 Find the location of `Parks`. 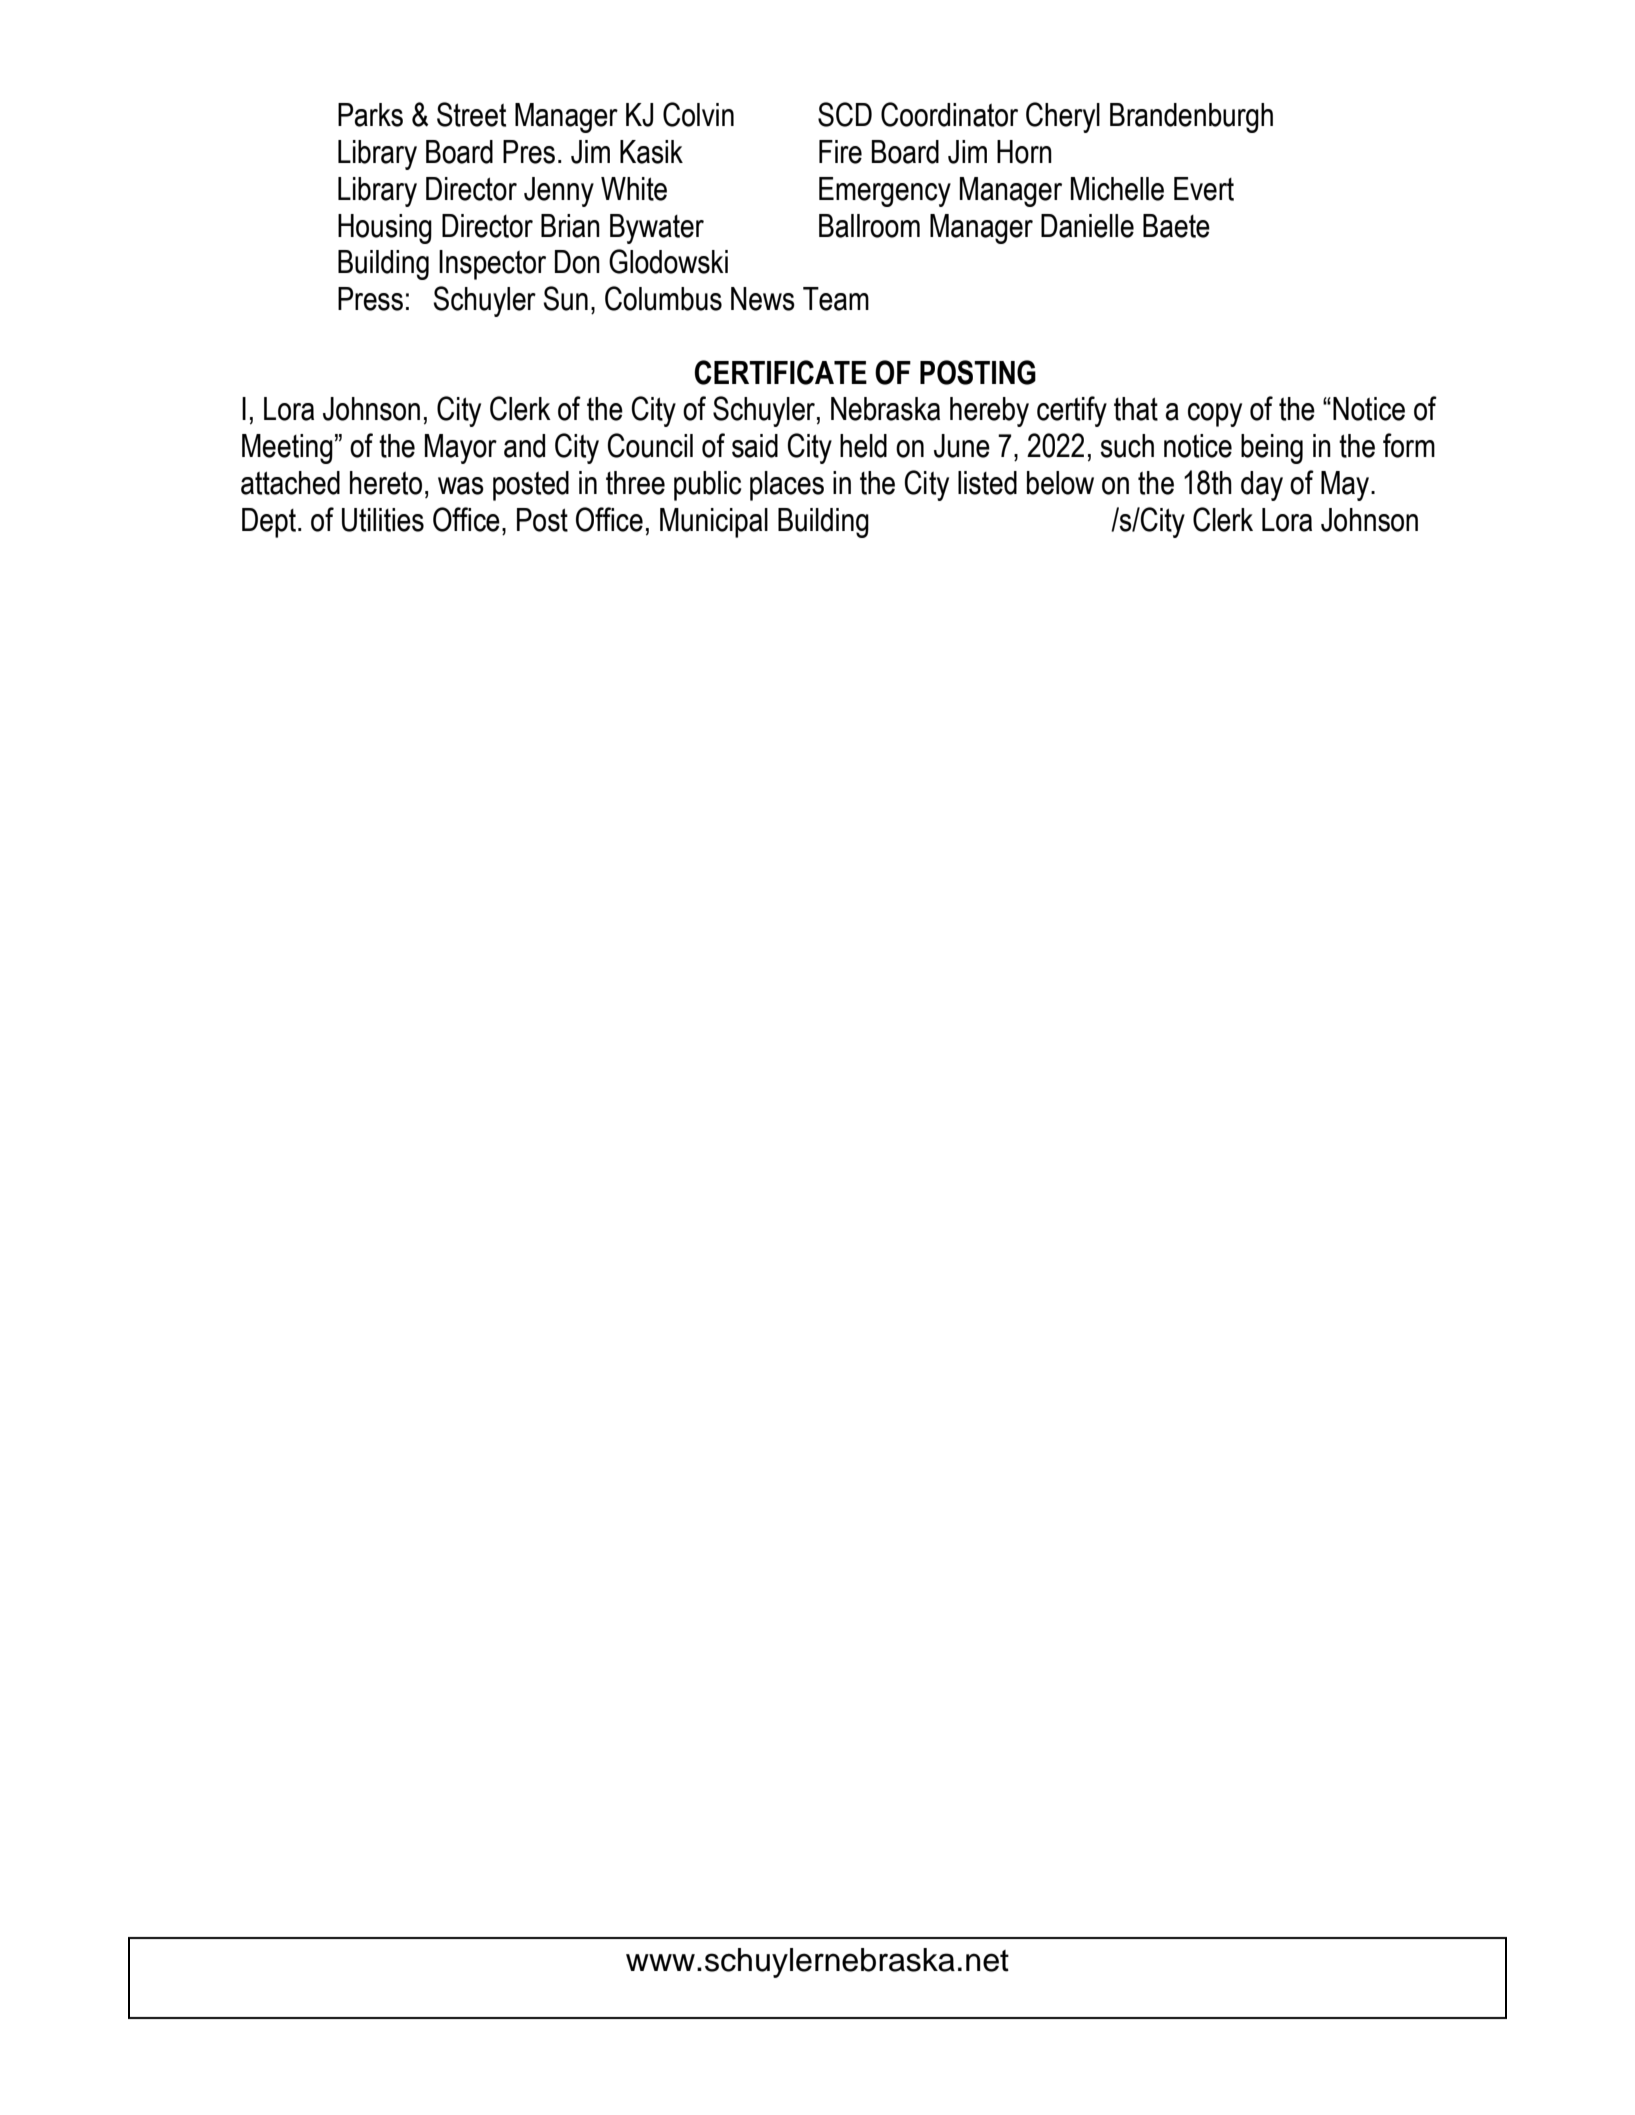

Parks is located at coordinates (370, 115).
